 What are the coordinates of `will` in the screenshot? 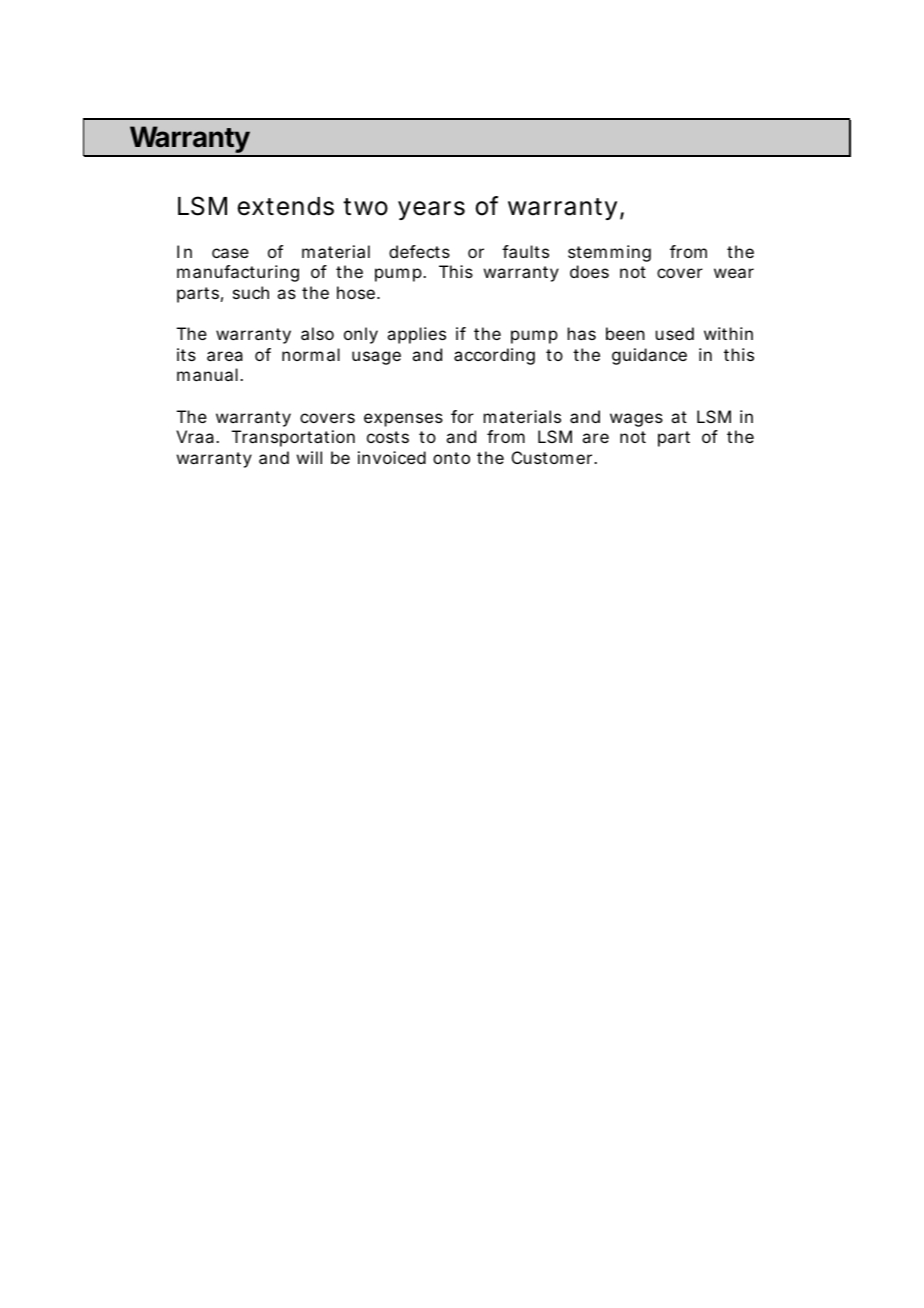 It's located at (309, 457).
